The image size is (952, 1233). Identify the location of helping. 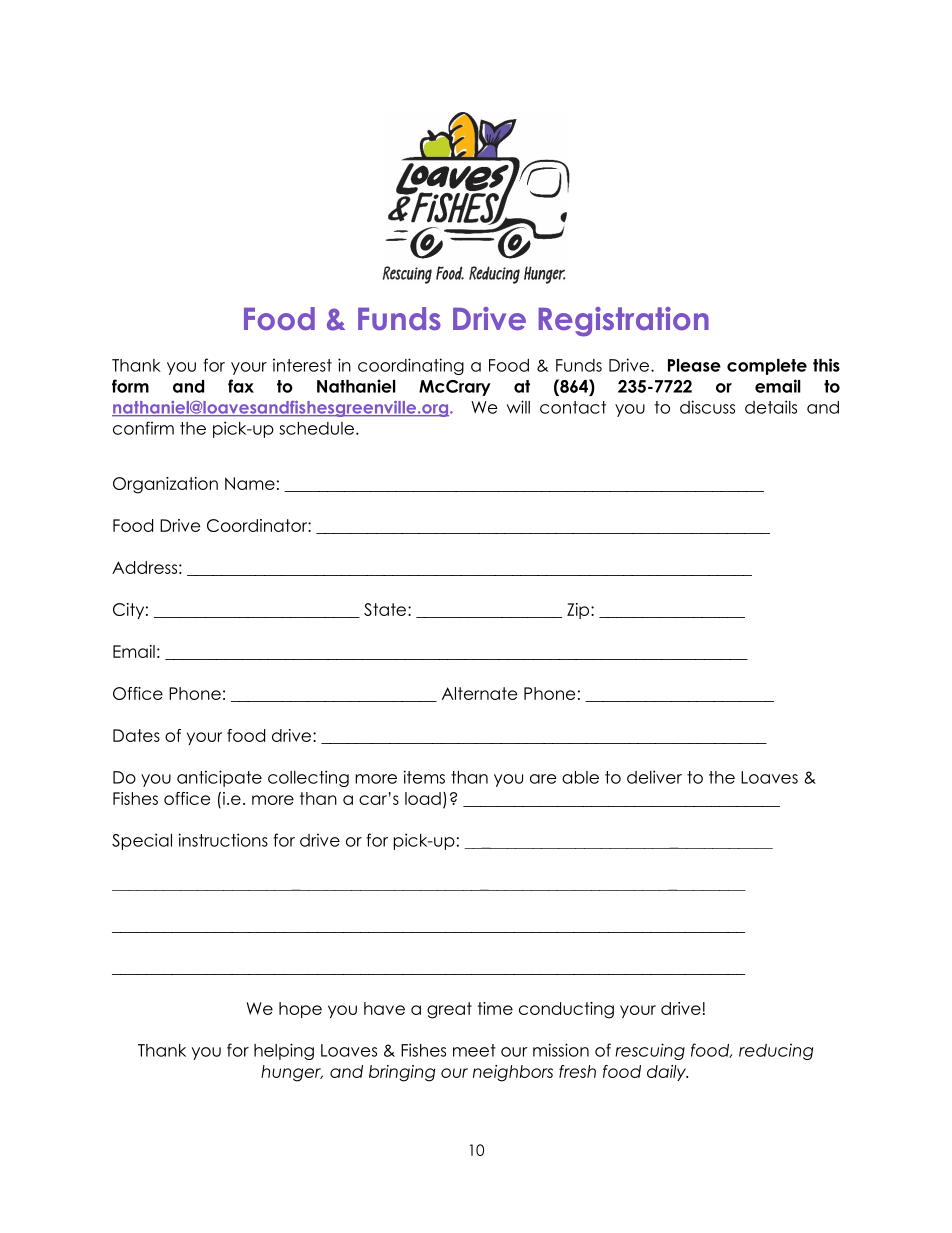
(284, 1051).
